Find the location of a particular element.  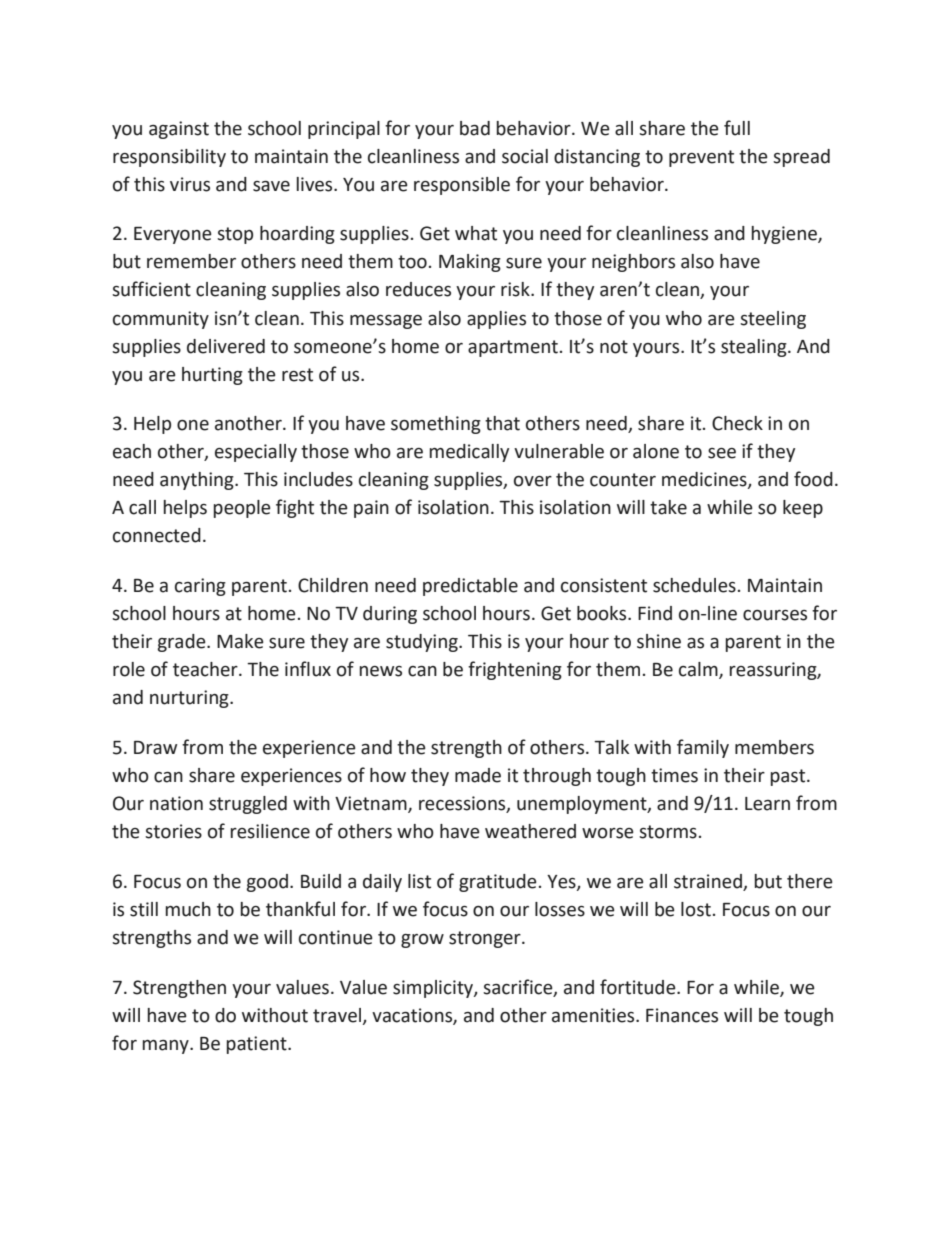

responsibility is located at coordinates (169, 158).
